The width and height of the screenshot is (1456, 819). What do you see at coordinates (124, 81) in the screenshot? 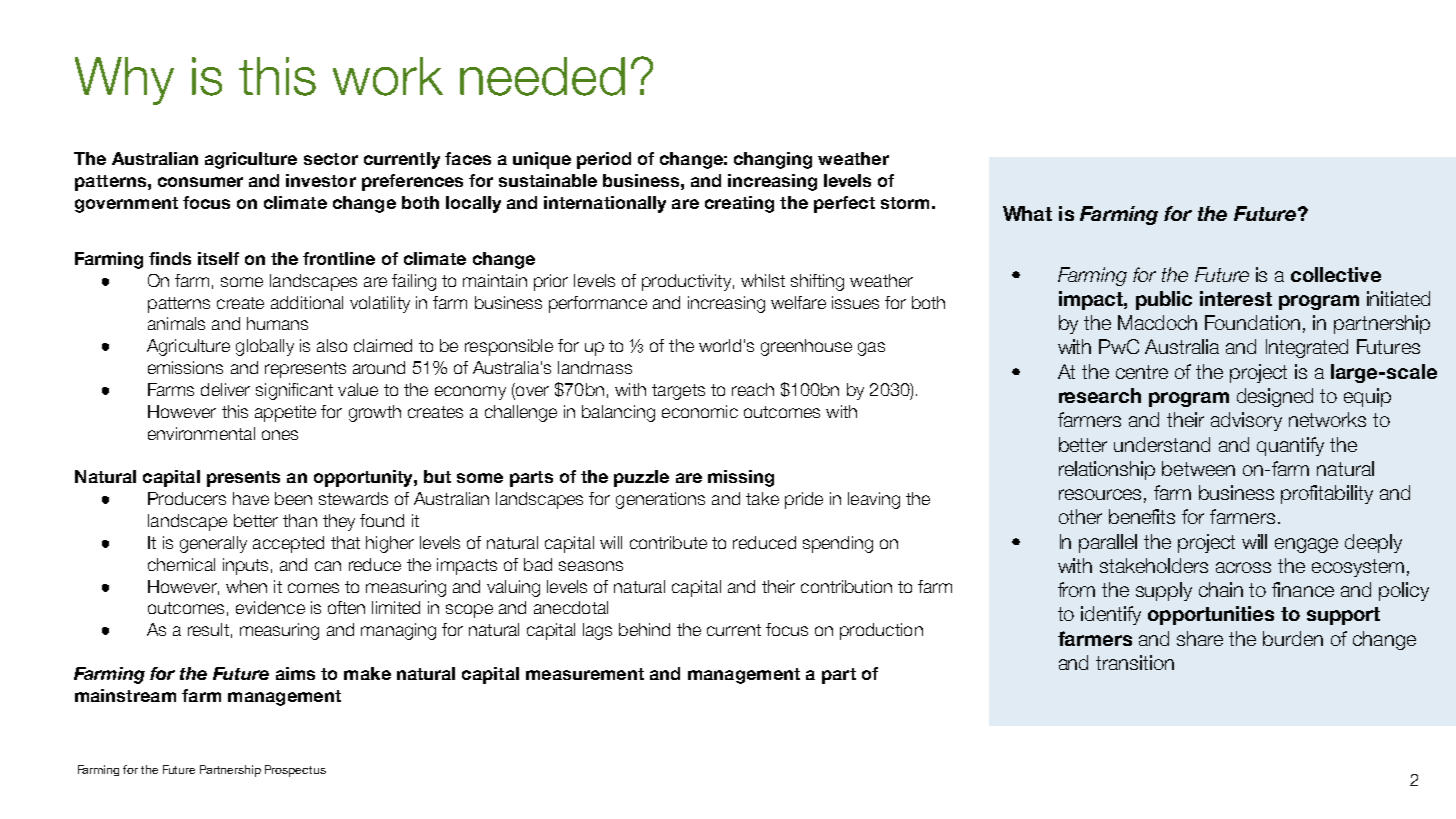
I see `Why` at bounding box center [124, 81].
